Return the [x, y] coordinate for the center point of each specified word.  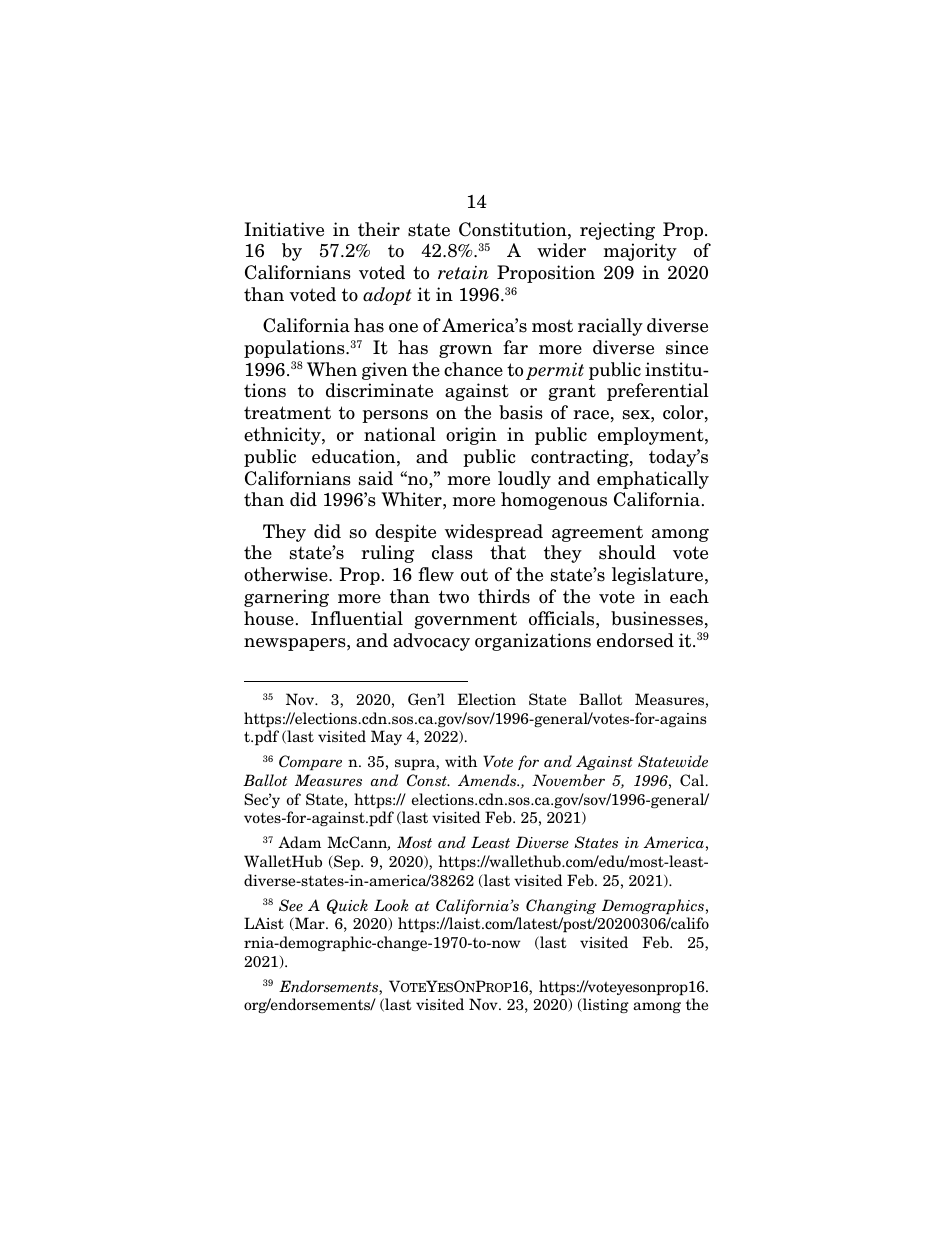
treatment [287, 413]
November [568, 780]
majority [640, 252]
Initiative [284, 229]
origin [471, 436]
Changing [561, 906]
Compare [310, 763]
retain [463, 272]
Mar [310, 924]
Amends [488, 780]
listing [605, 1005]
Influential [357, 618]
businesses [657, 618]
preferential [658, 392]
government [465, 620]
